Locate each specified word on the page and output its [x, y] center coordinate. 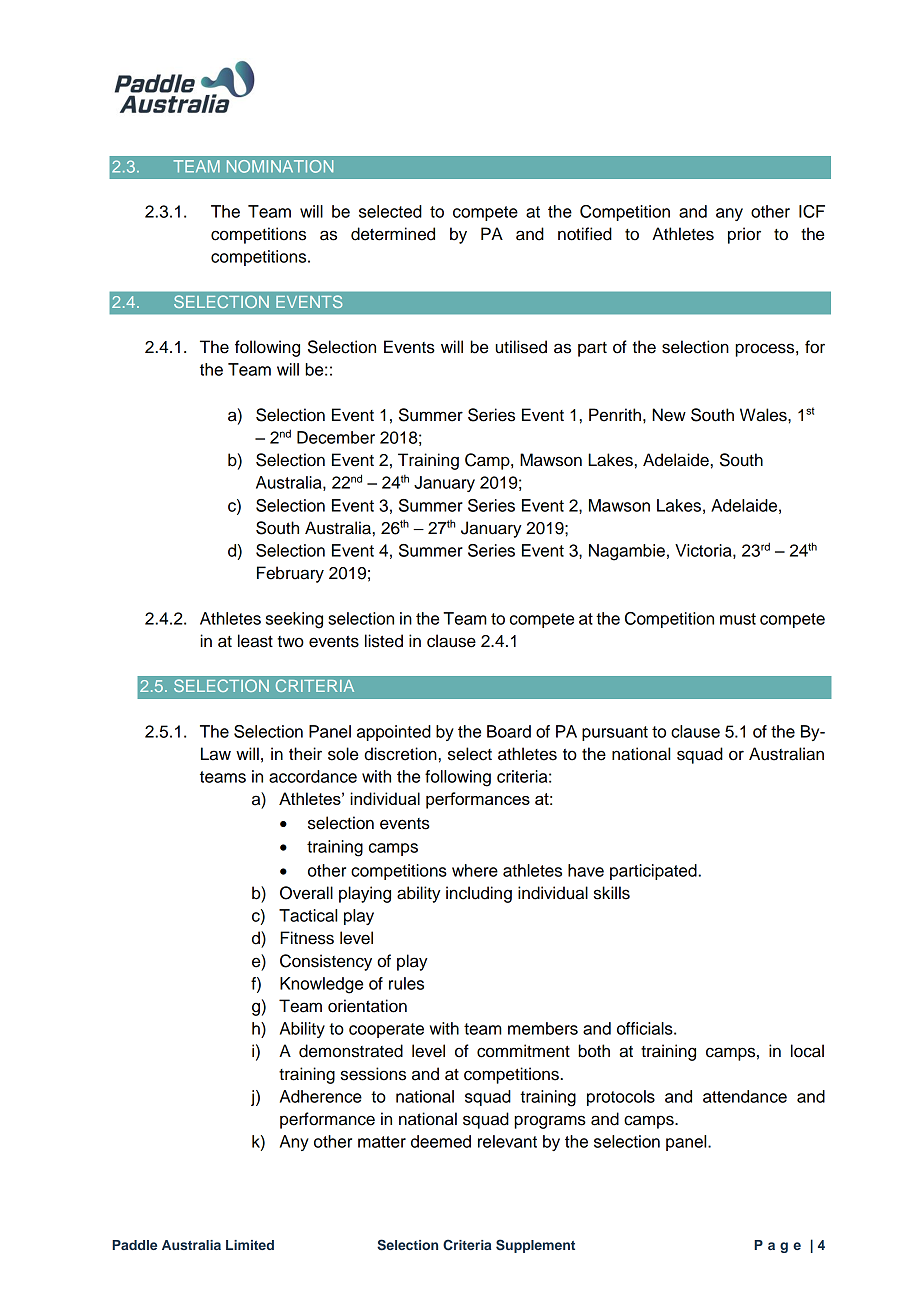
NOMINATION [280, 166]
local [807, 1051]
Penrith [615, 415]
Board [509, 731]
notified [585, 234]
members [543, 1028]
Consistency [326, 962]
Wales [764, 415]
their [305, 754]
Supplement [535, 1246]
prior [744, 235]
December [336, 437]
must [738, 619]
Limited [250, 1245]
